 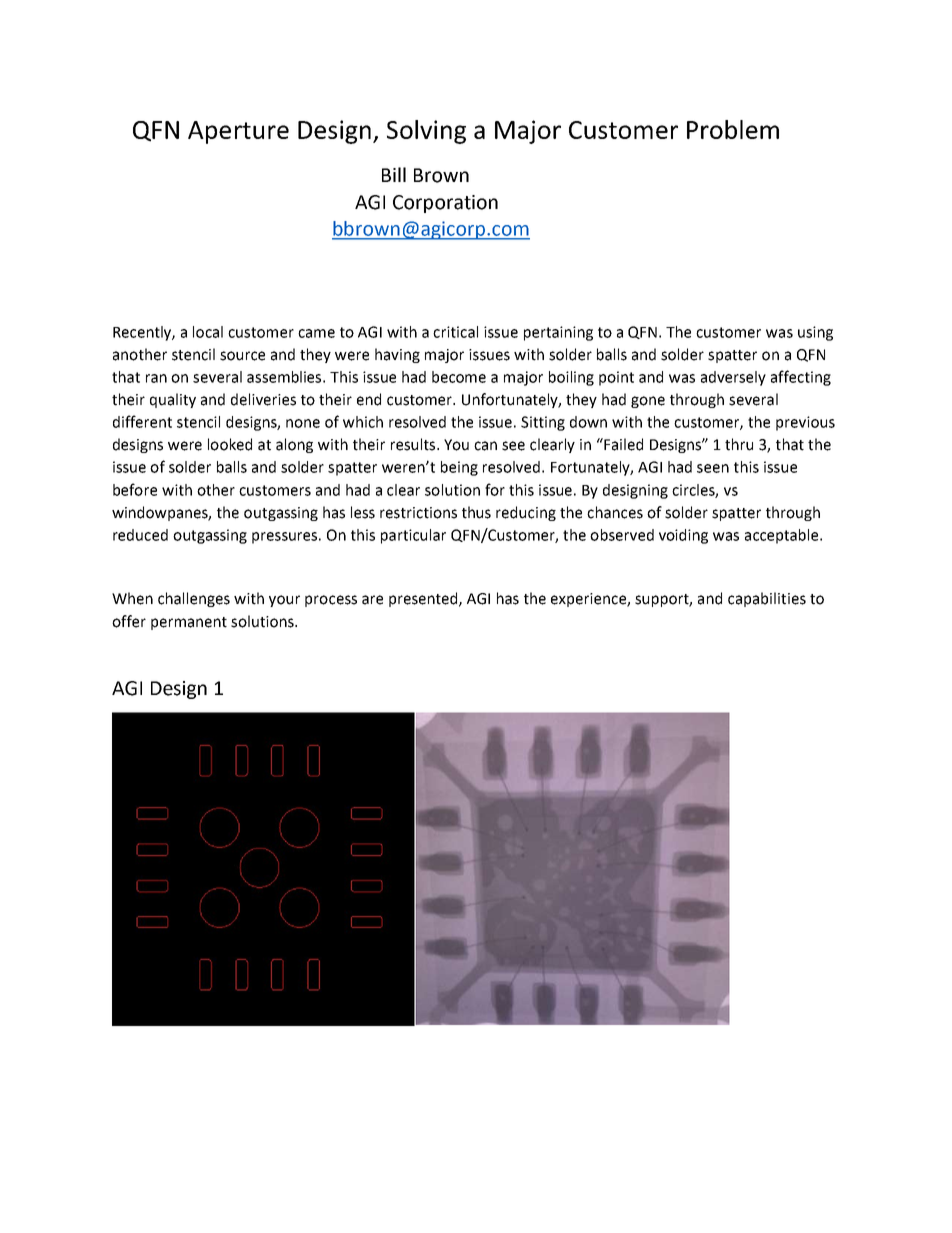 I want to click on Solving, so click(x=426, y=132).
